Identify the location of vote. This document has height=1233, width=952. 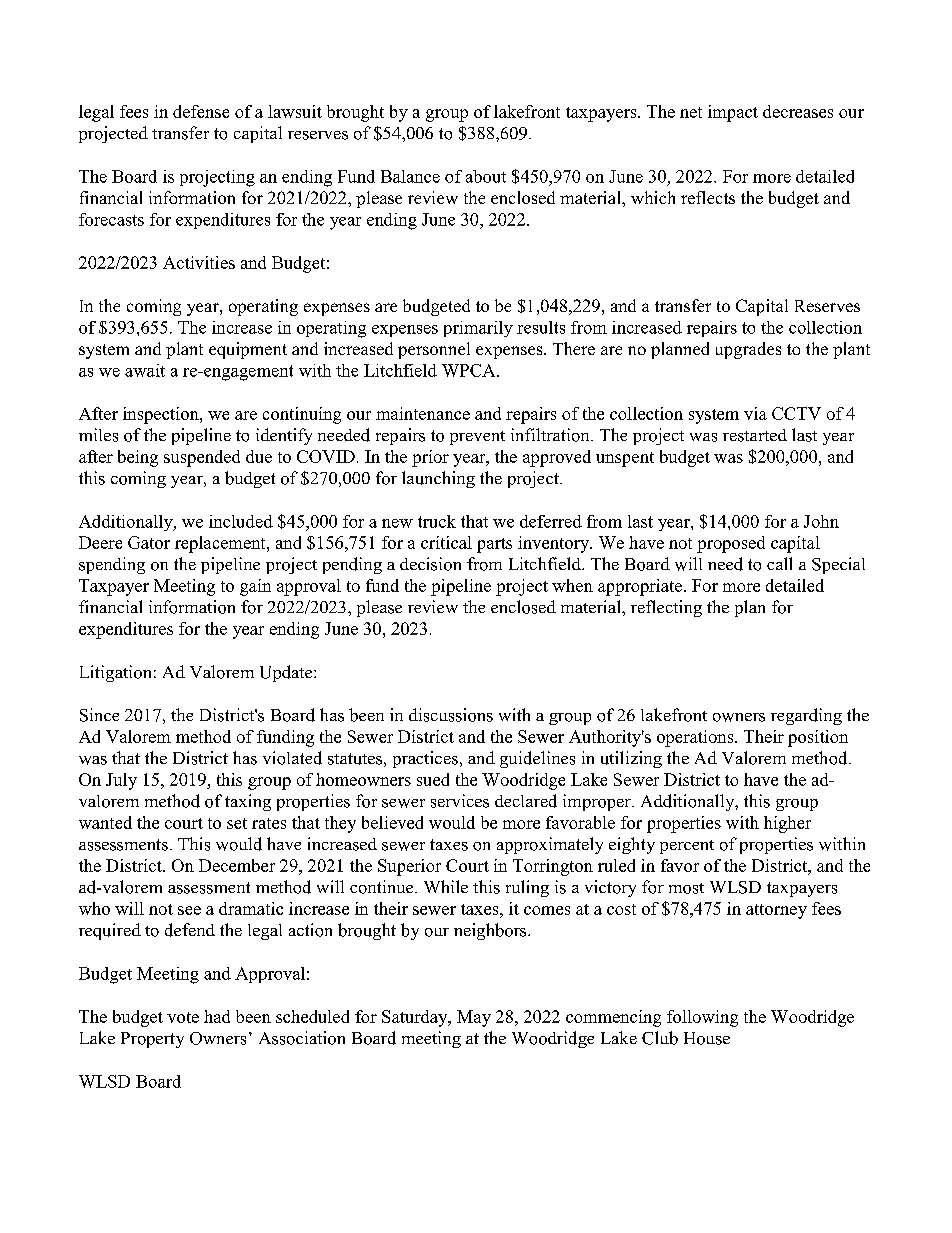
(183, 1017).
